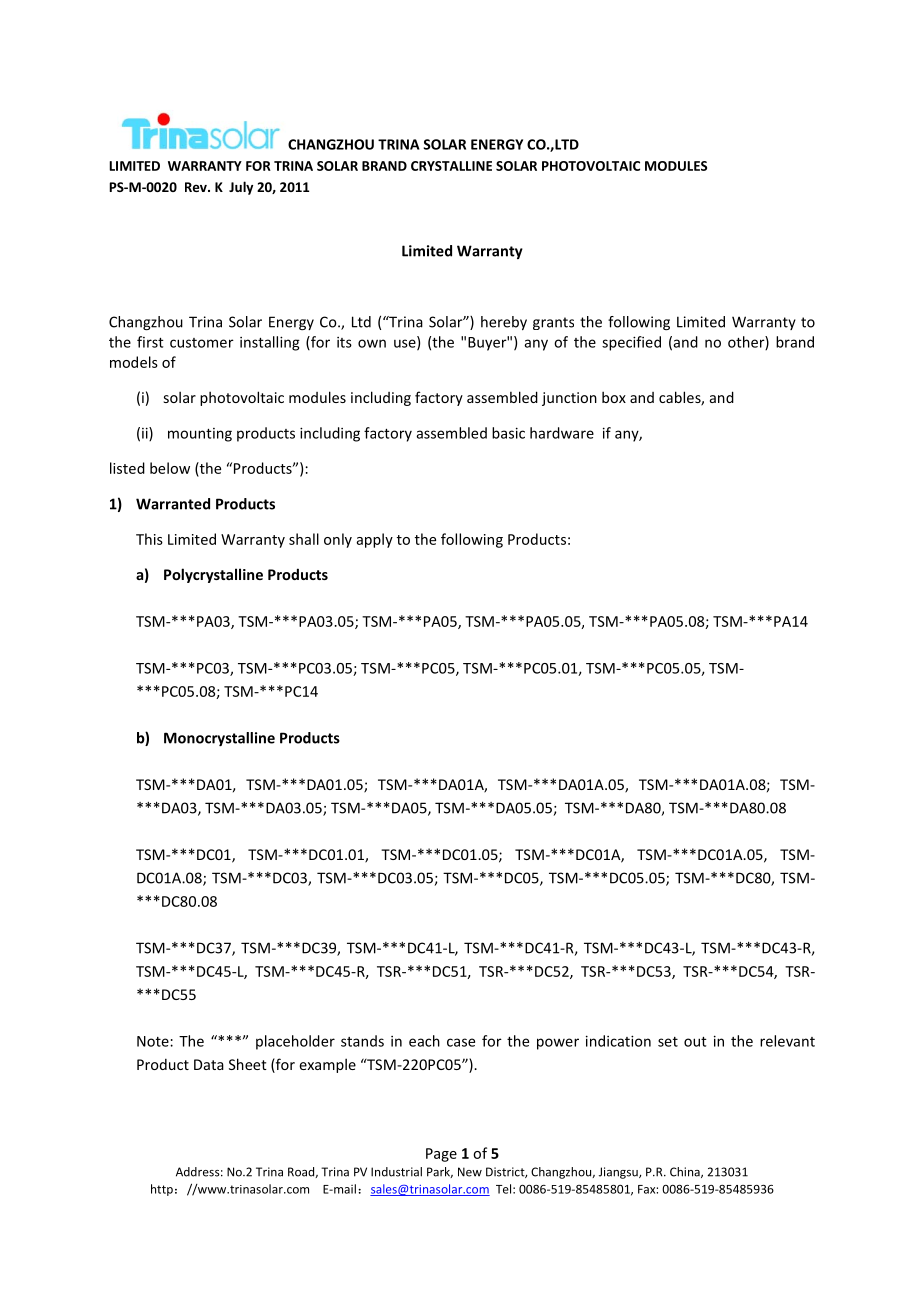 The height and width of the screenshot is (1308, 924). What do you see at coordinates (197, 187) in the screenshot?
I see `Rev` at bounding box center [197, 187].
